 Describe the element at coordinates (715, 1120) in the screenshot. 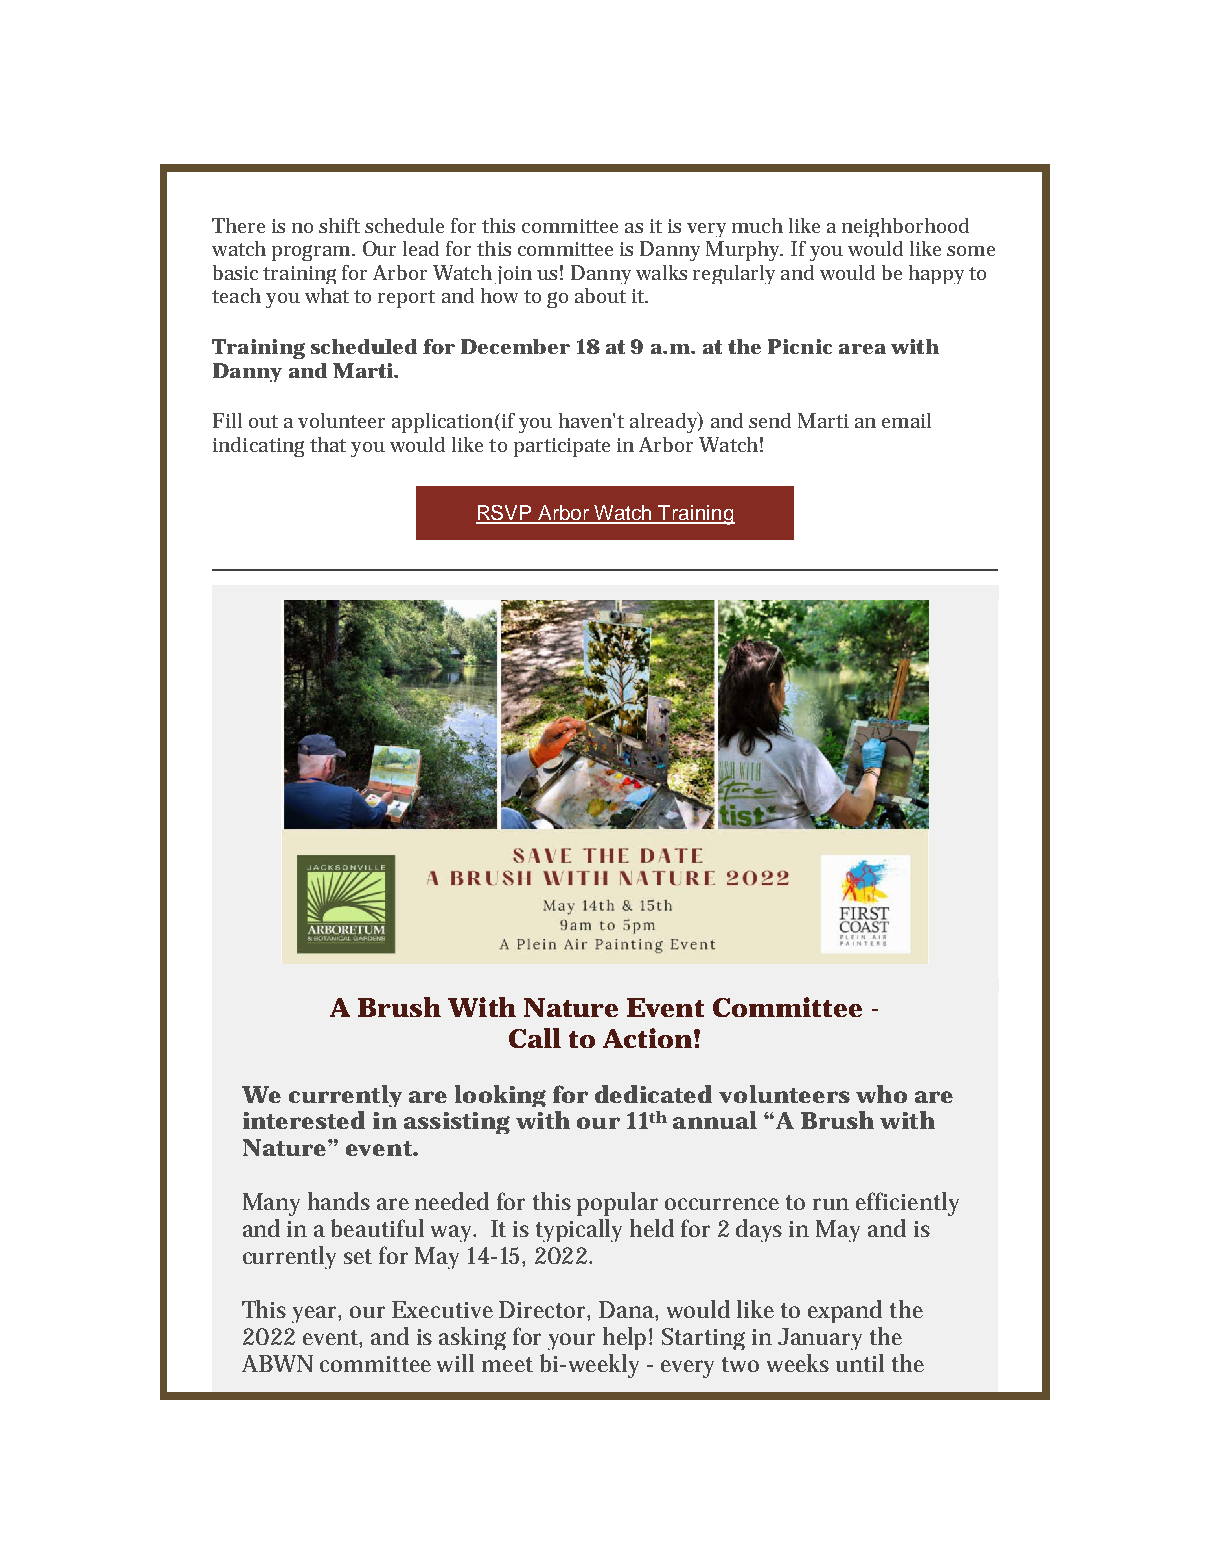

I see `annual` at that location.
